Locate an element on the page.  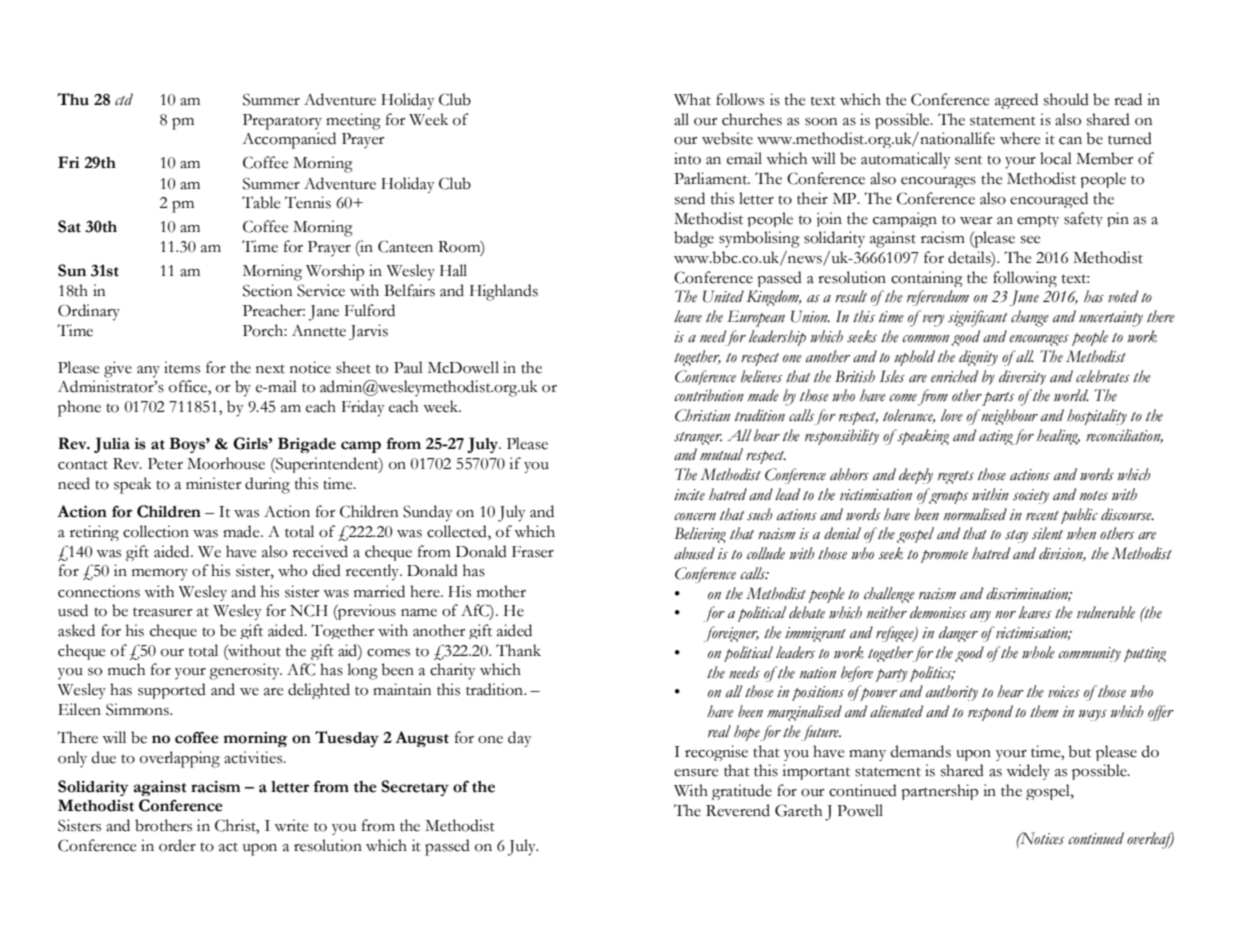
generosity is located at coordinates (245, 671).
